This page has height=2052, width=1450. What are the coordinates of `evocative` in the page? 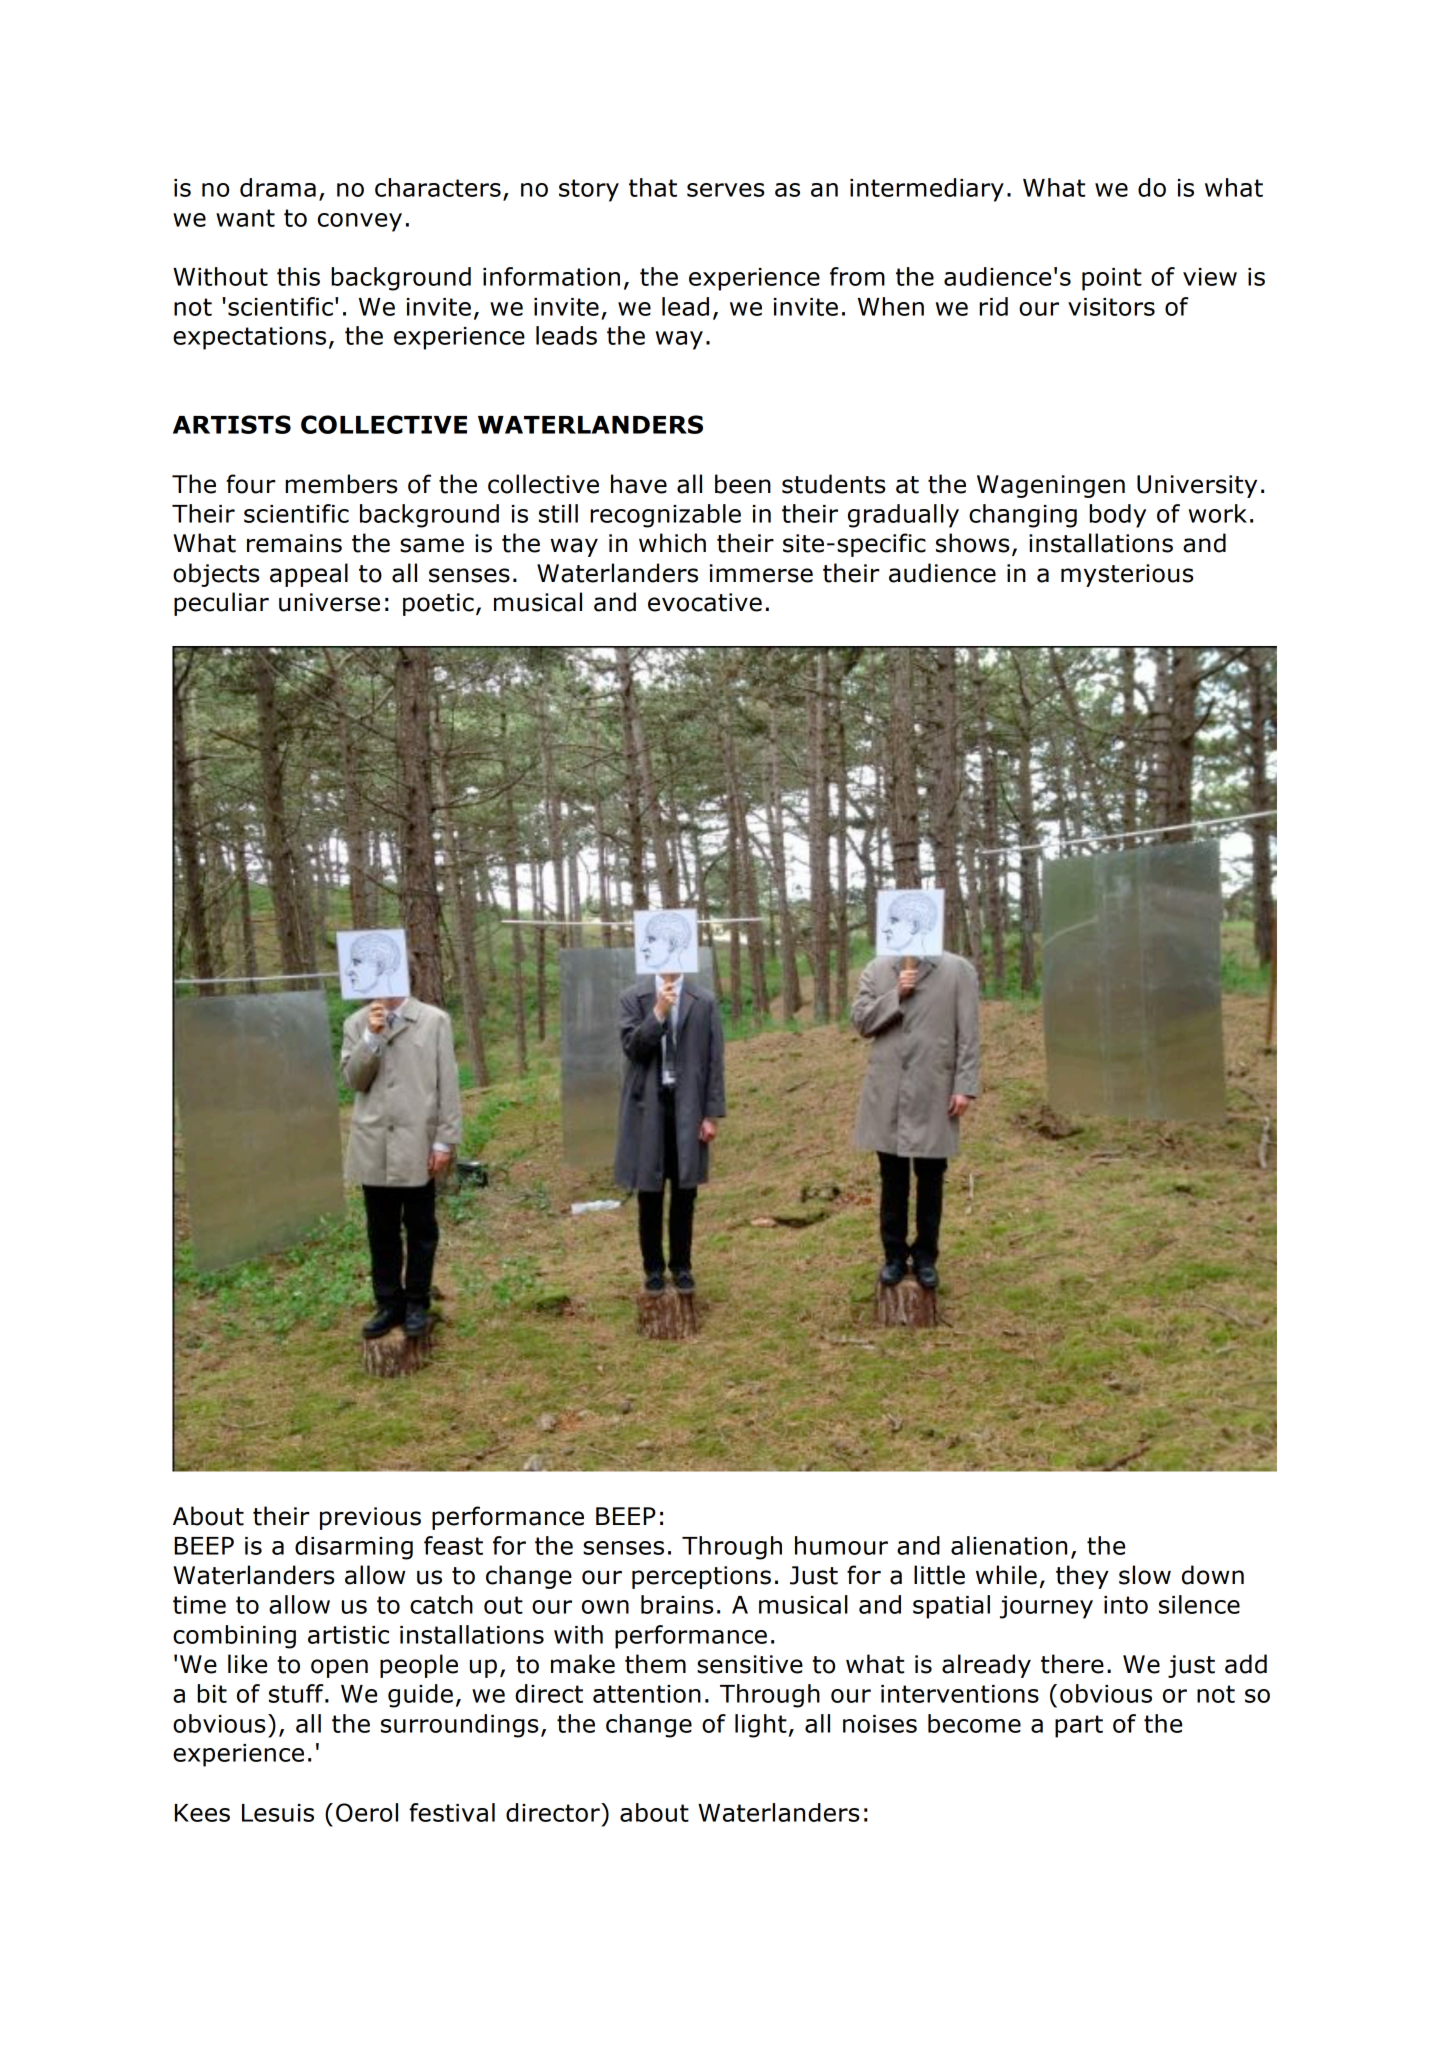 It's located at (705, 602).
